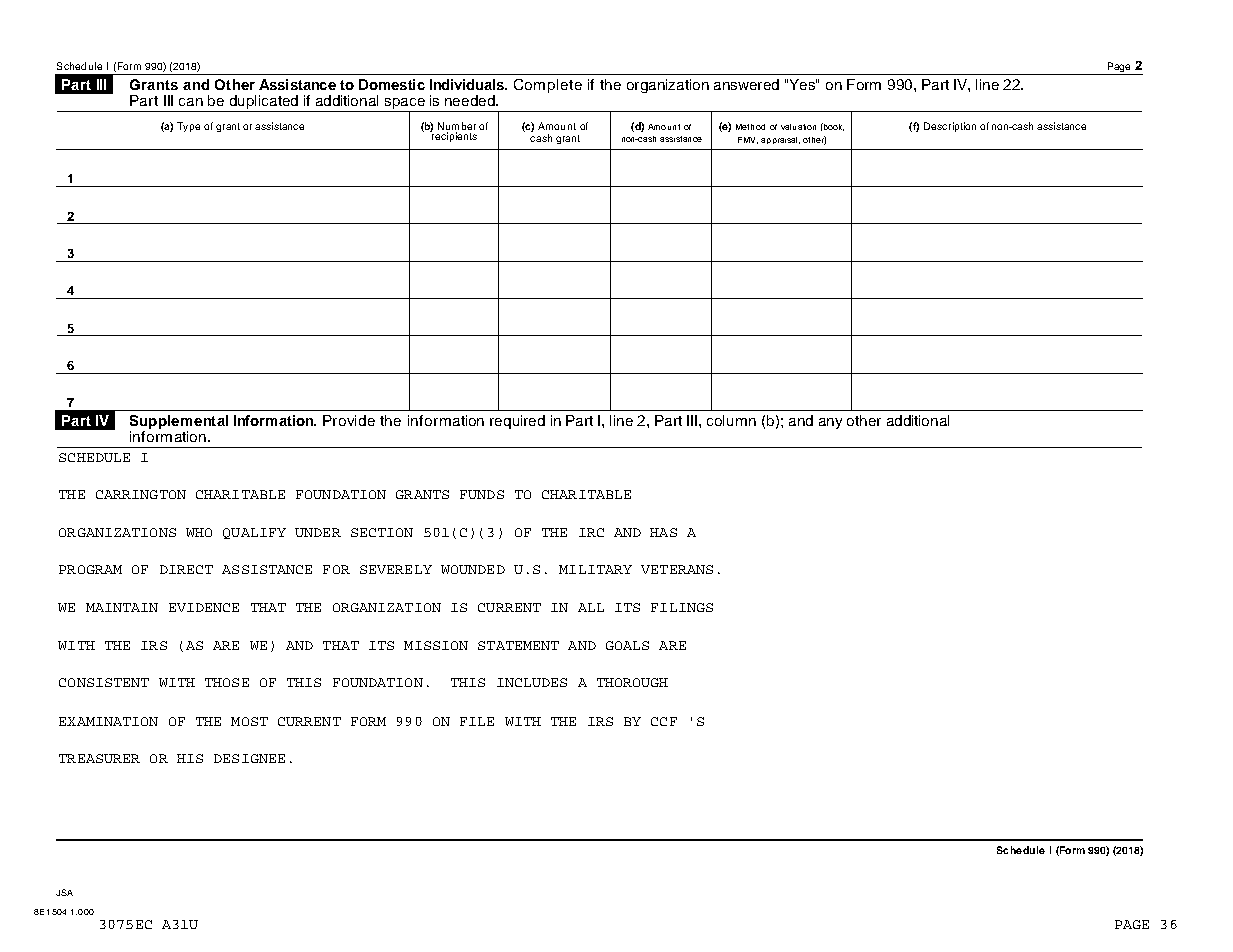 Image resolution: width=1233 pixels, height=952 pixels. What do you see at coordinates (830, 423) in the page?
I see `any` at bounding box center [830, 423].
